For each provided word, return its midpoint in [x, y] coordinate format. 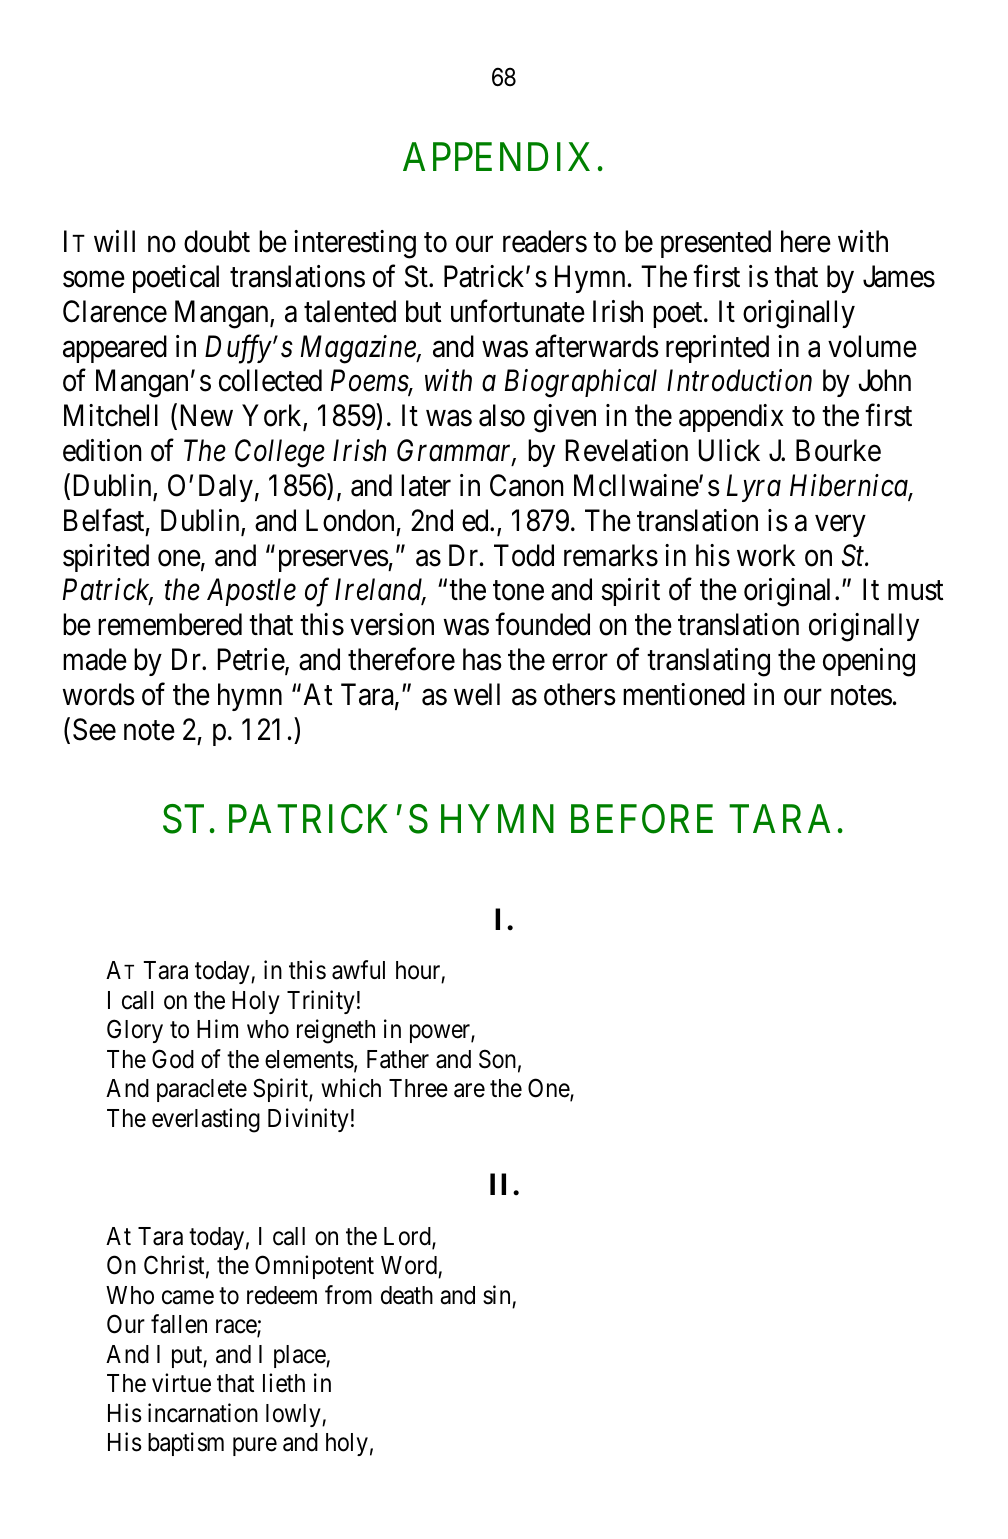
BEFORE [642, 819]
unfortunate [518, 311]
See [94, 729]
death [407, 1295]
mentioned [684, 694]
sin [496, 1295]
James [899, 277]
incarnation [203, 1413]
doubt [217, 241]
